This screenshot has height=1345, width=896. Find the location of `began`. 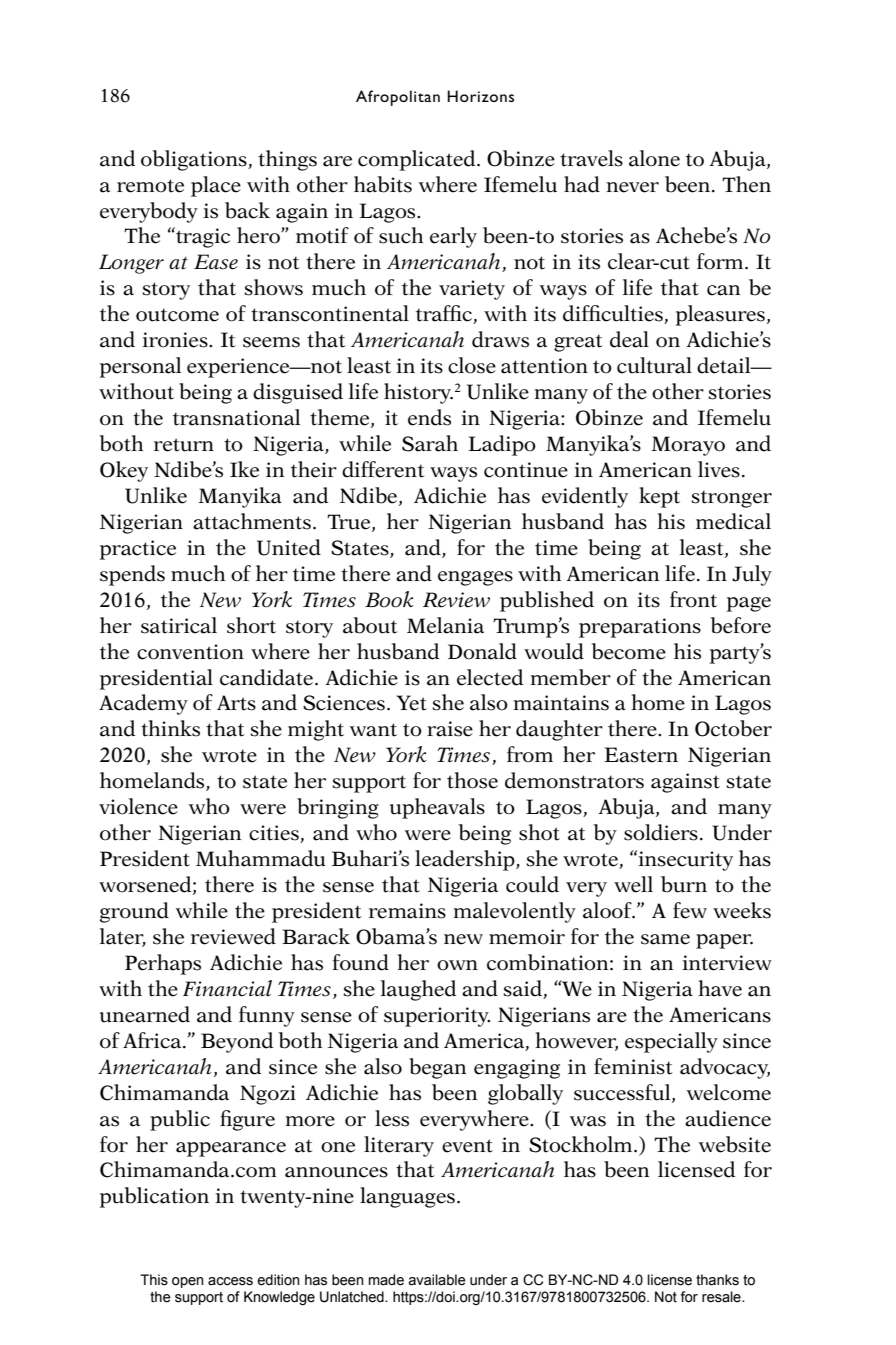

began is located at coordinates (437, 1068).
